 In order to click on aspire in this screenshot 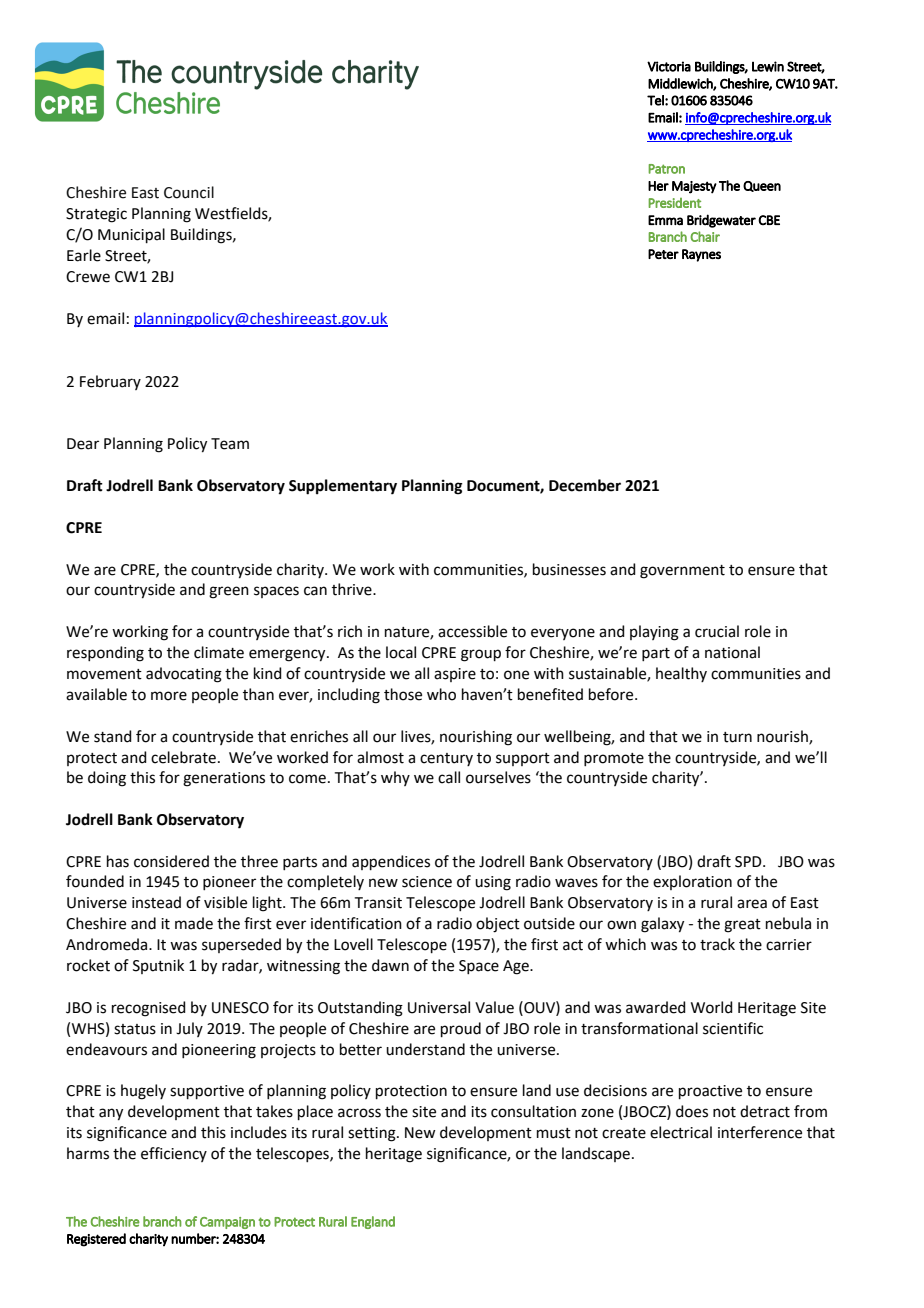, I will do `click(455, 675)`.
